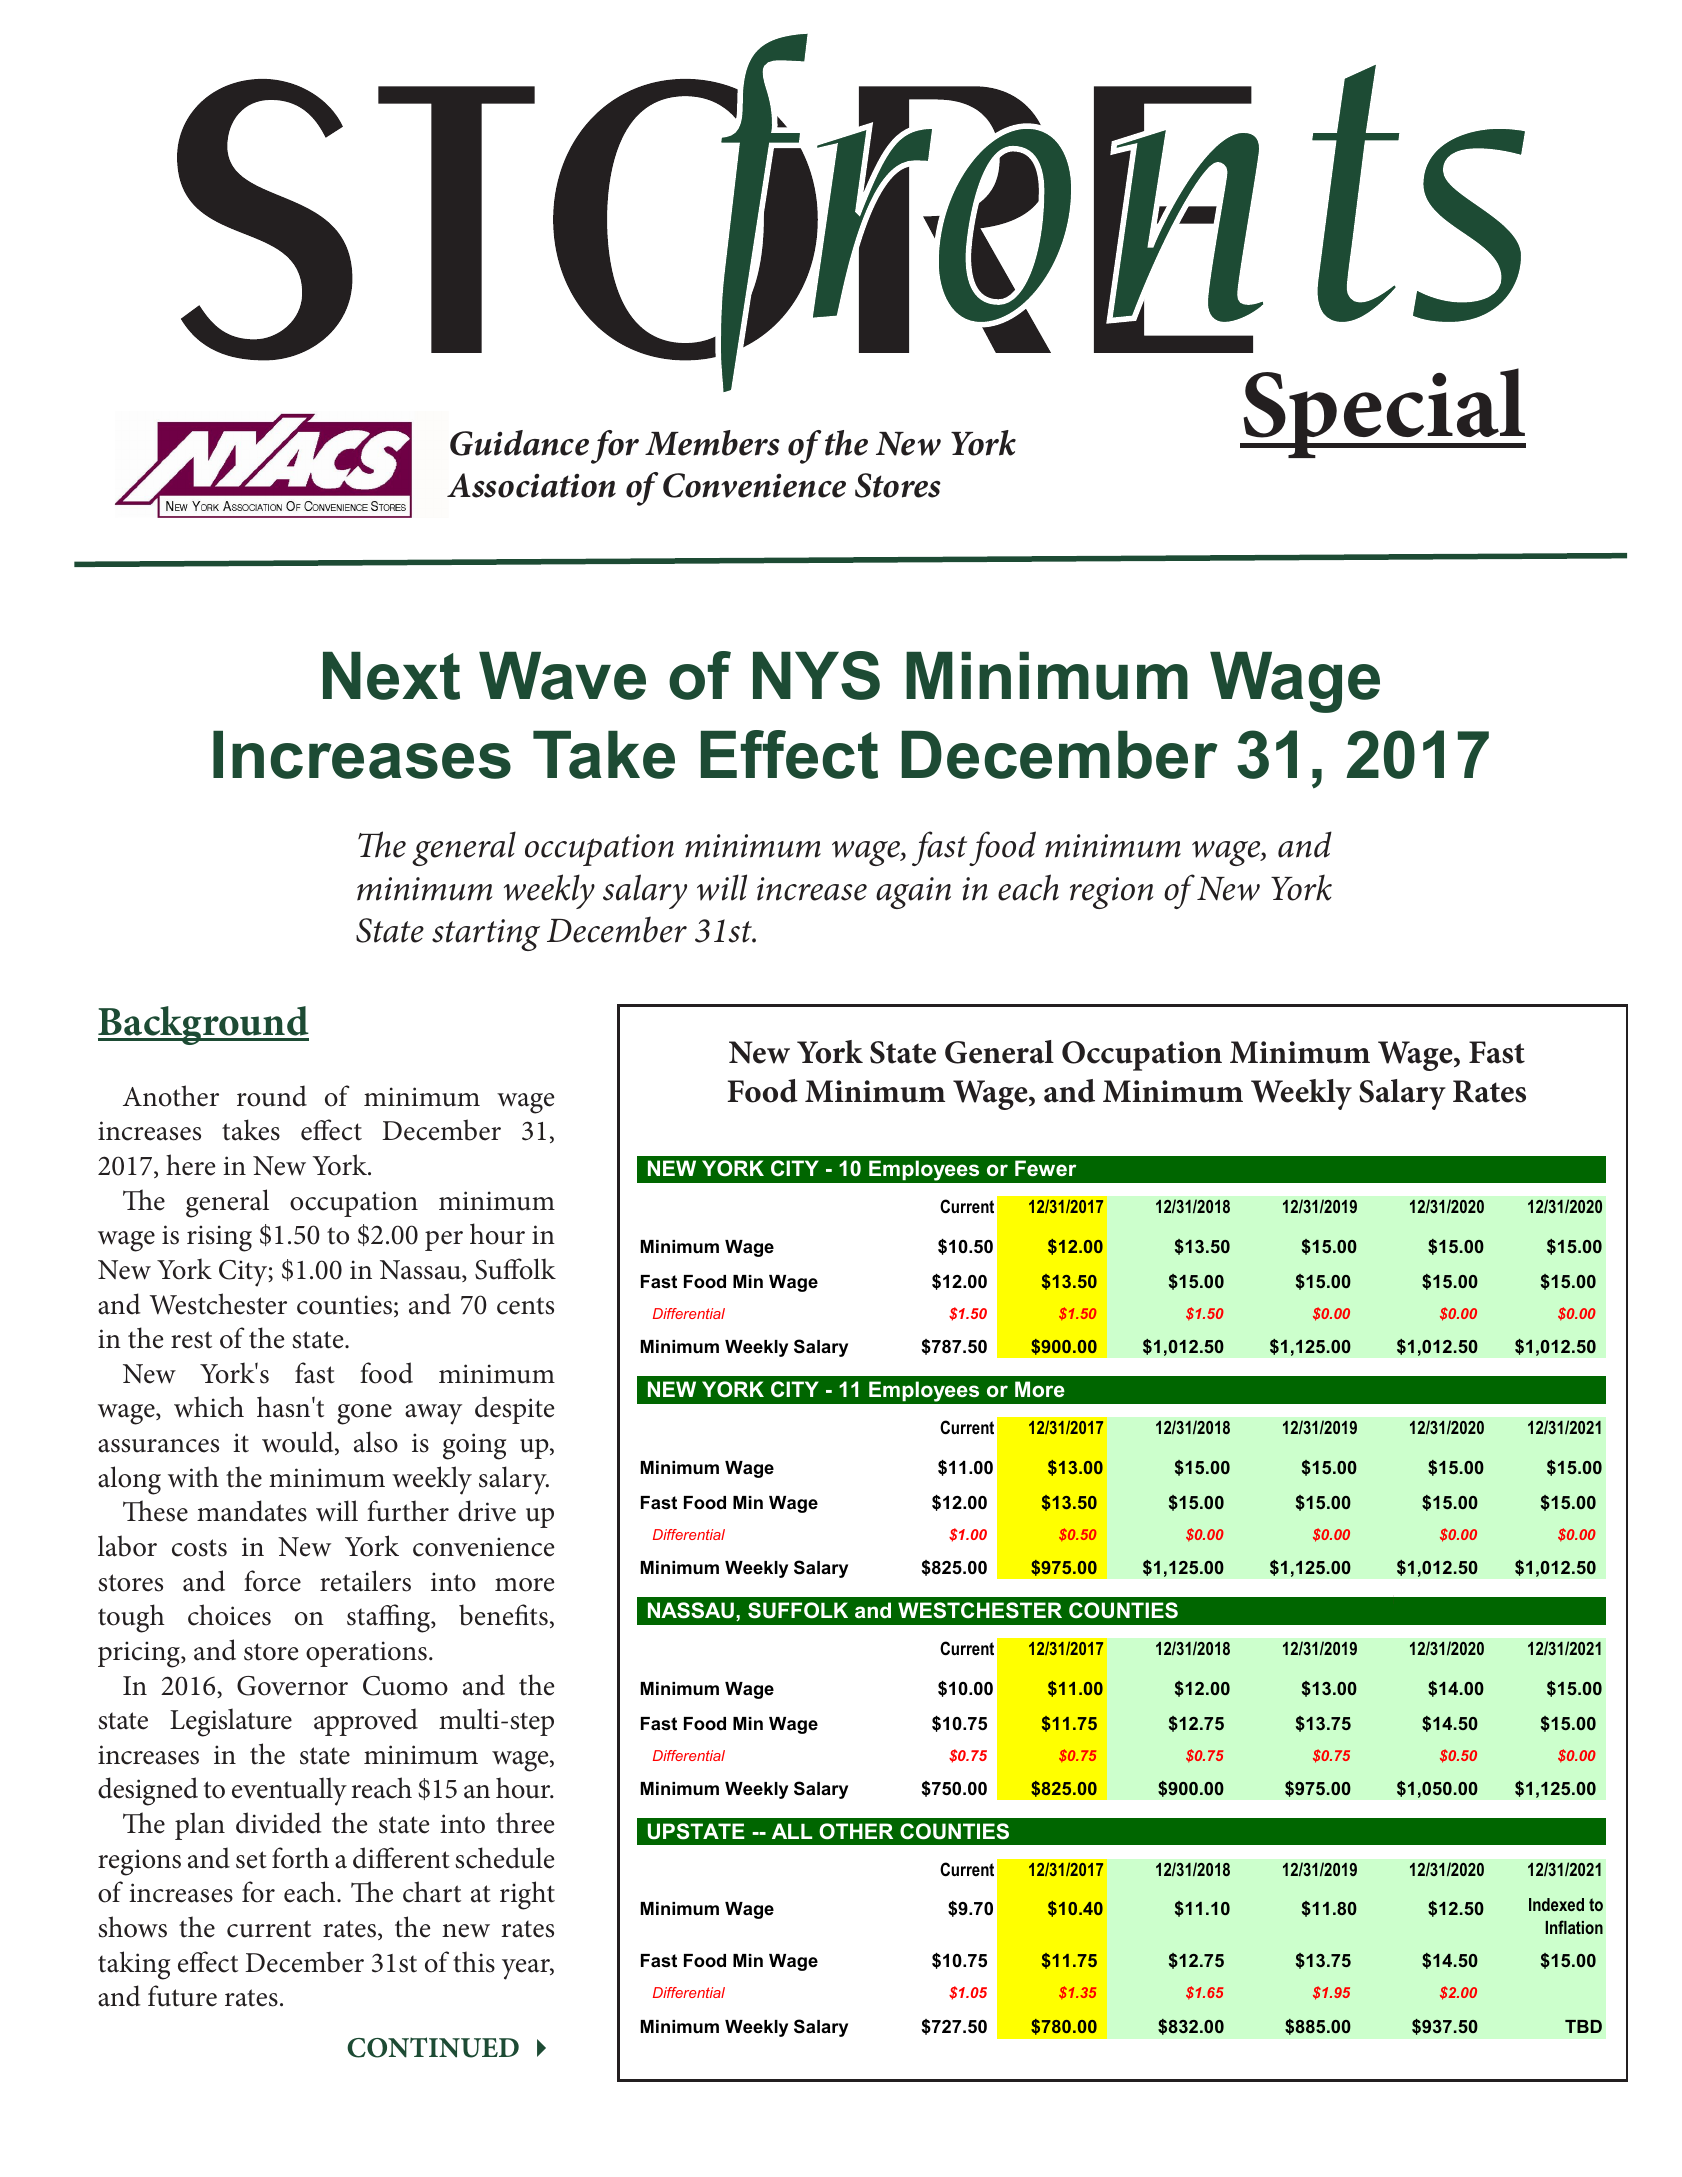  What do you see at coordinates (252, 1511) in the image?
I see `mandates` at bounding box center [252, 1511].
